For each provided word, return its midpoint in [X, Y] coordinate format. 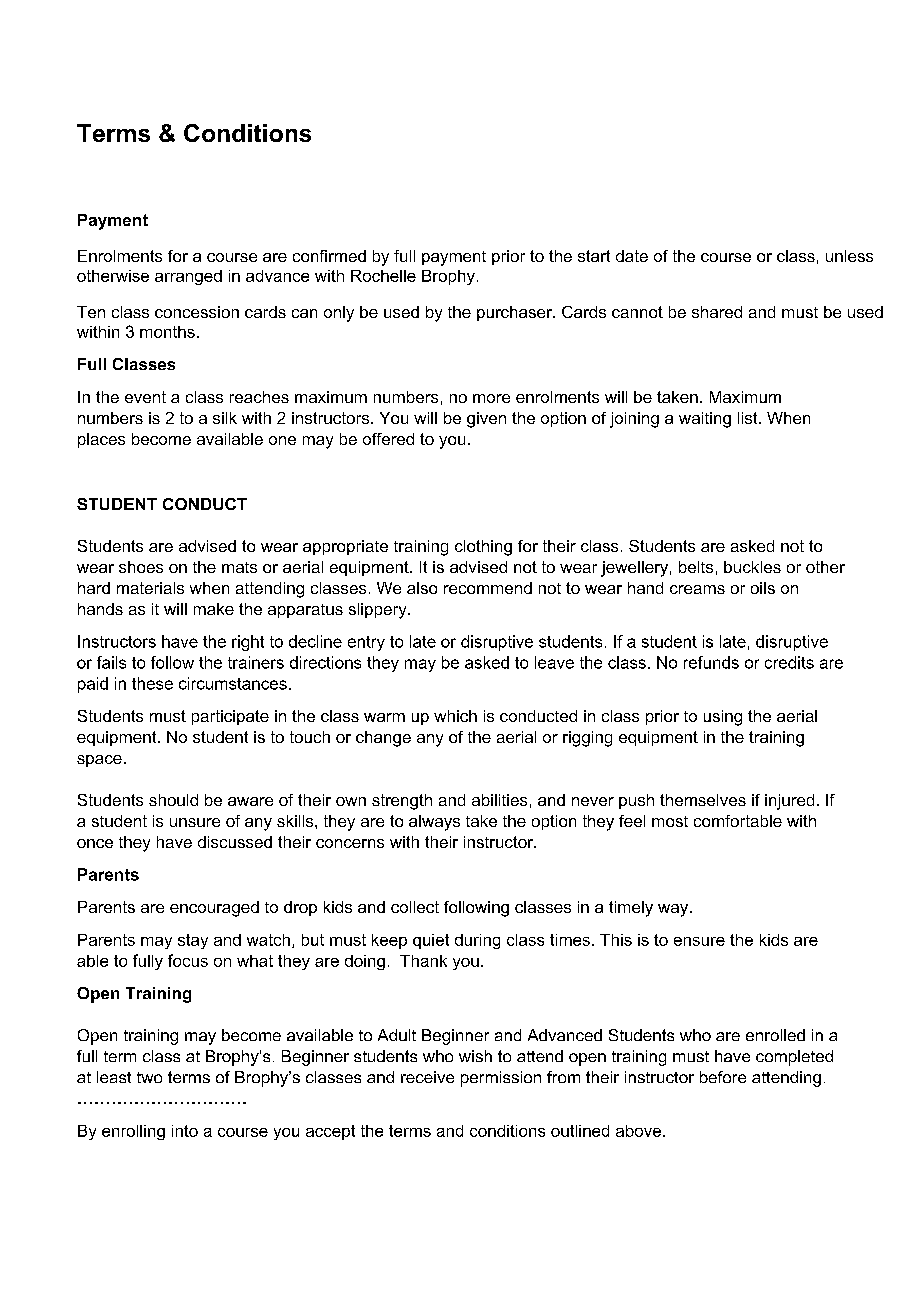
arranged [188, 277]
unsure [195, 822]
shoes [141, 567]
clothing [483, 548]
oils [763, 588]
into [185, 1131]
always [434, 823]
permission [501, 1079]
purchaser [515, 313]
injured [789, 802]
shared [717, 312]
